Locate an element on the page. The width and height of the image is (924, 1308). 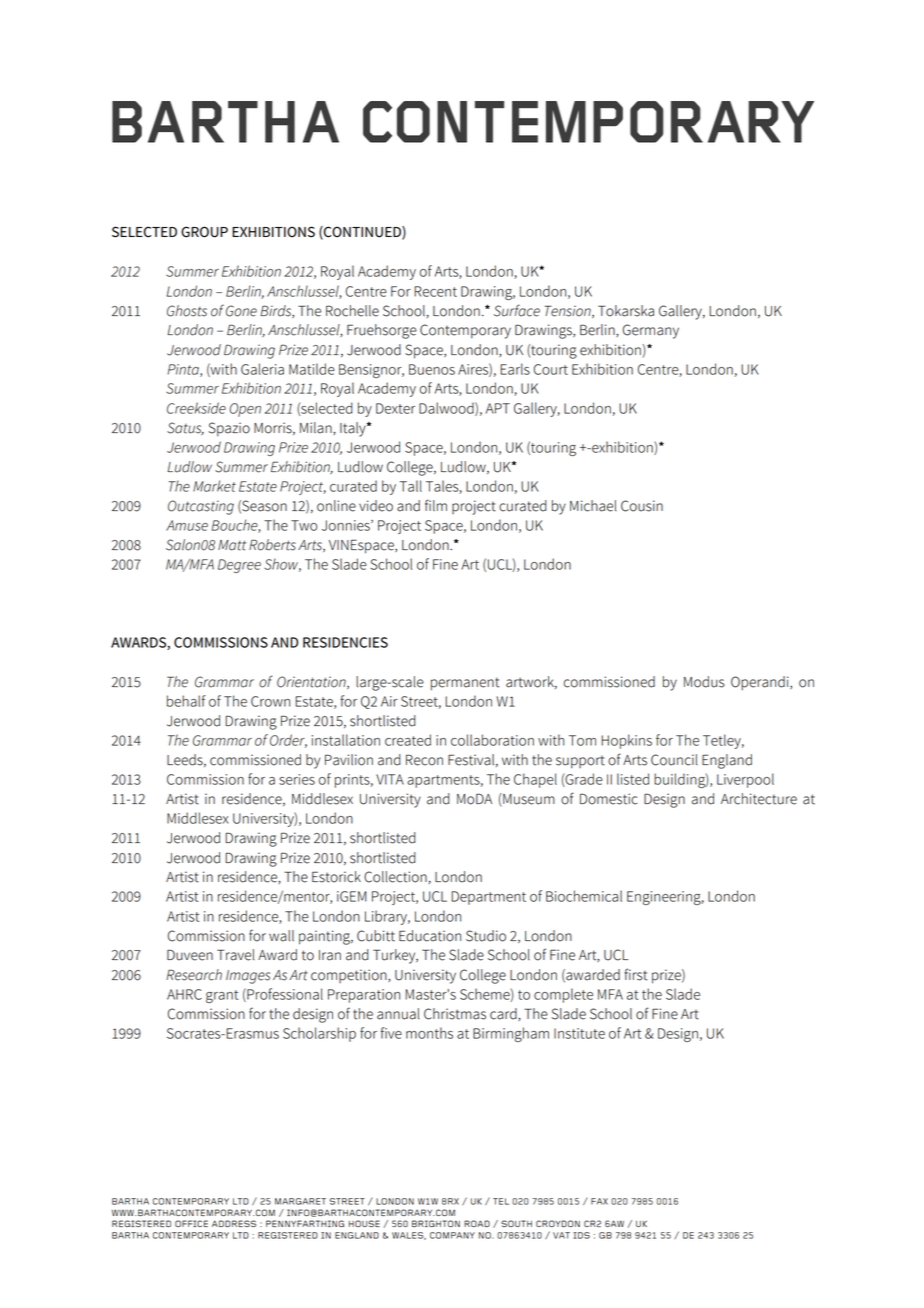
permanent is located at coordinates (465, 684).
